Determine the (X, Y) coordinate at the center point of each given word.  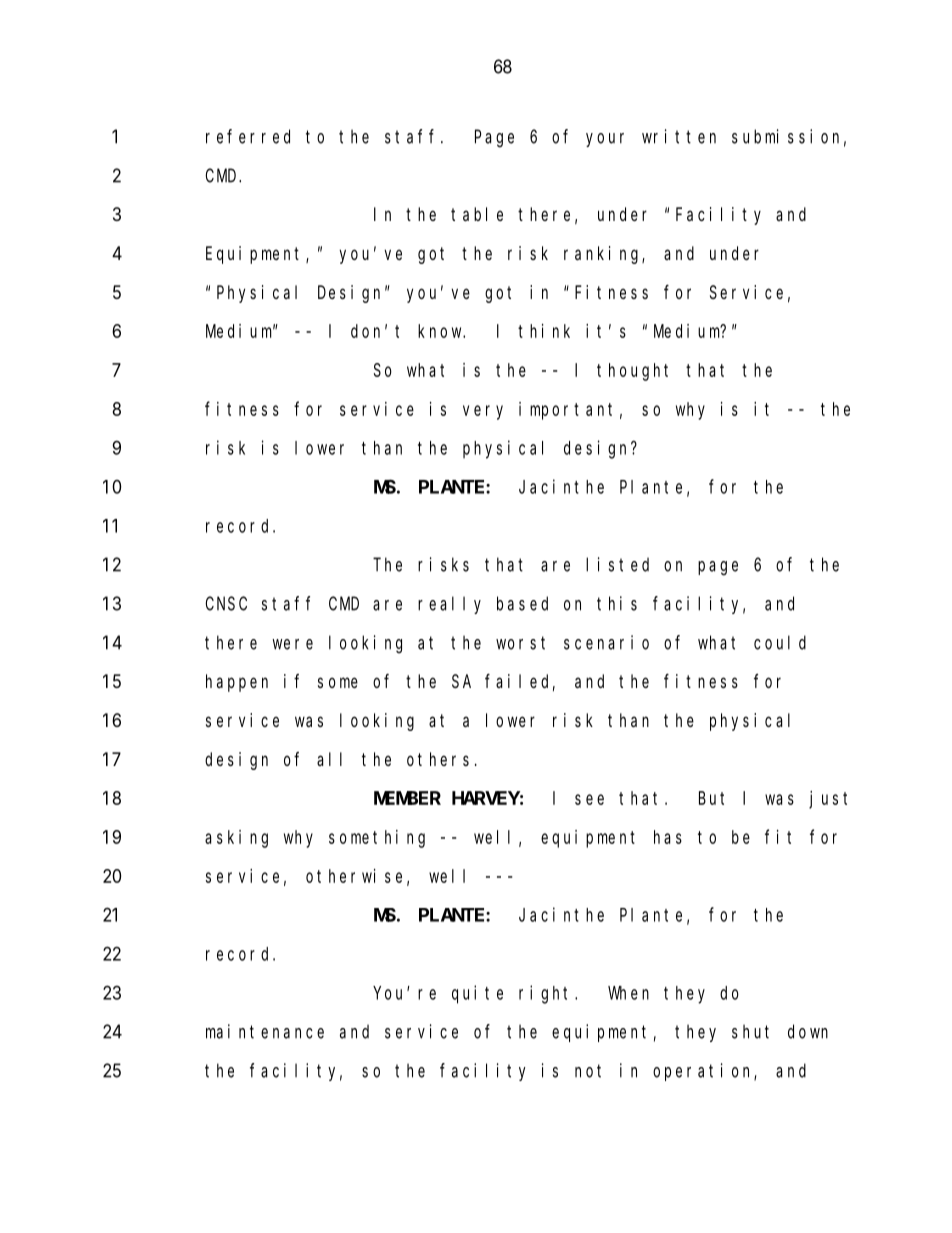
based (522, 603)
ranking (603, 255)
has (668, 837)
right (547, 994)
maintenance (265, 1031)
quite (477, 994)
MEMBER (407, 798)
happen (237, 683)
